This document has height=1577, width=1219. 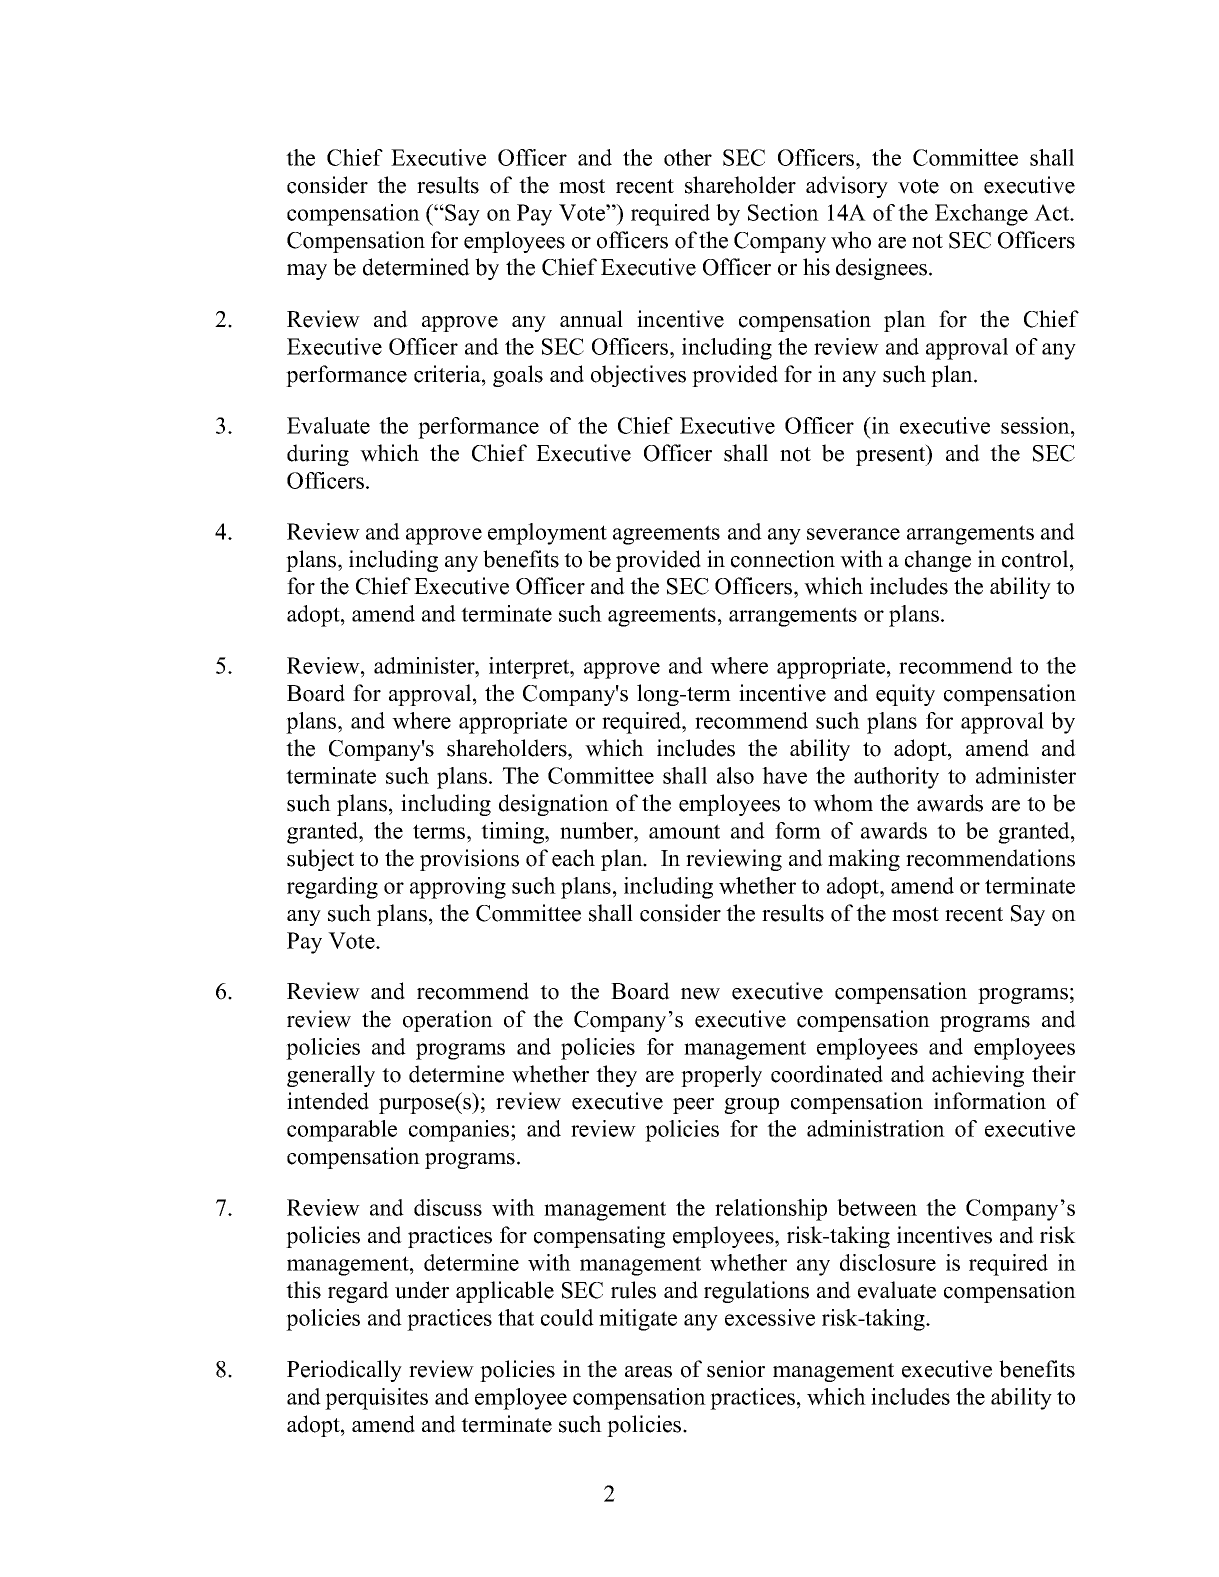 What do you see at coordinates (735, 775) in the document?
I see `also` at bounding box center [735, 775].
